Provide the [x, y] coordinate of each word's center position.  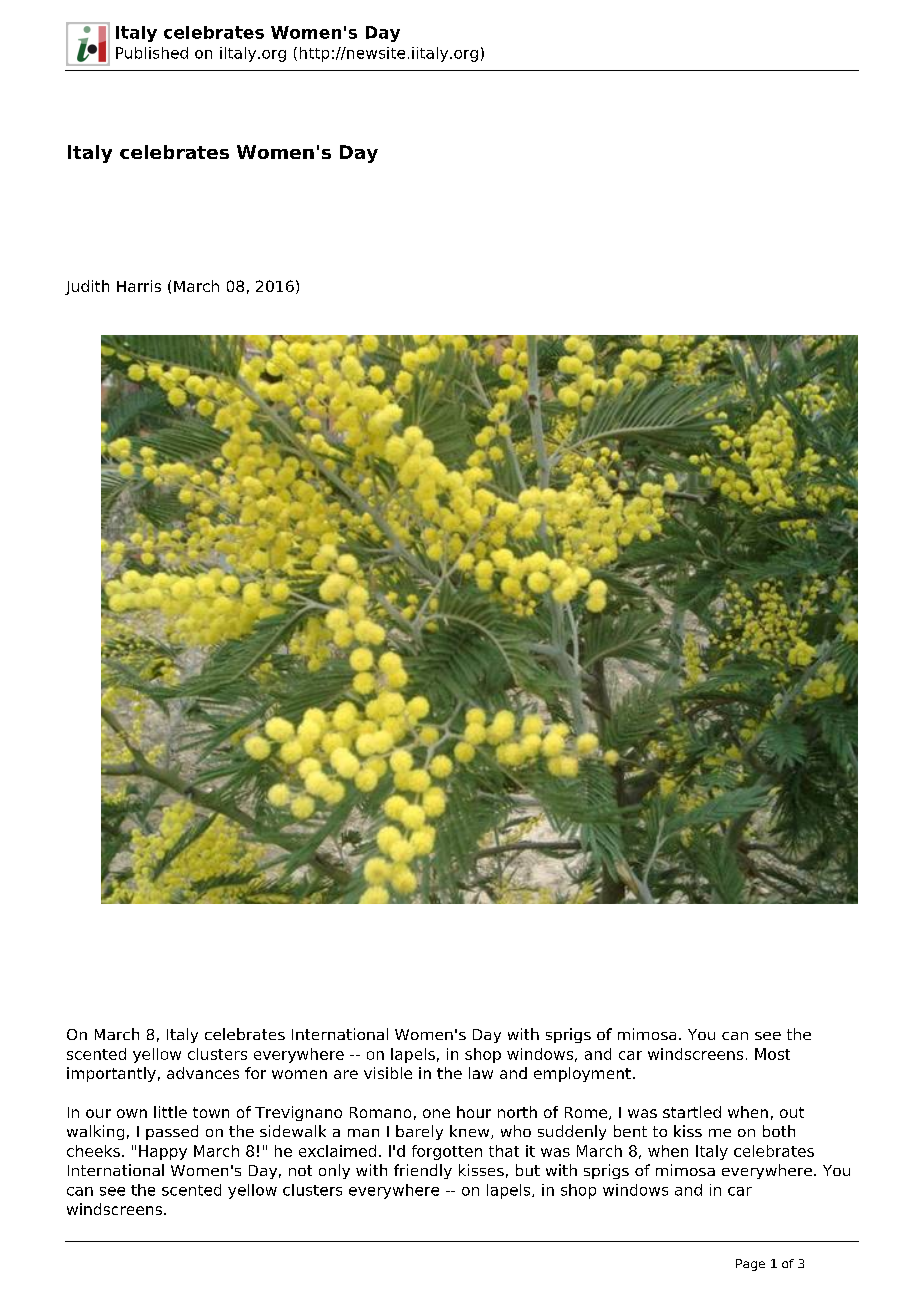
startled [692, 1112]
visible [388, 1073]
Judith [87, 287]
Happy [163, 1152]
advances [203, 1073]
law [481, 1073]
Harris [139, 286]
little [170, 1112]
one [436, 1113]
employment [582, 1074]
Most [772, 1054]
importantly [111, 1074]
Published [152, 53]
